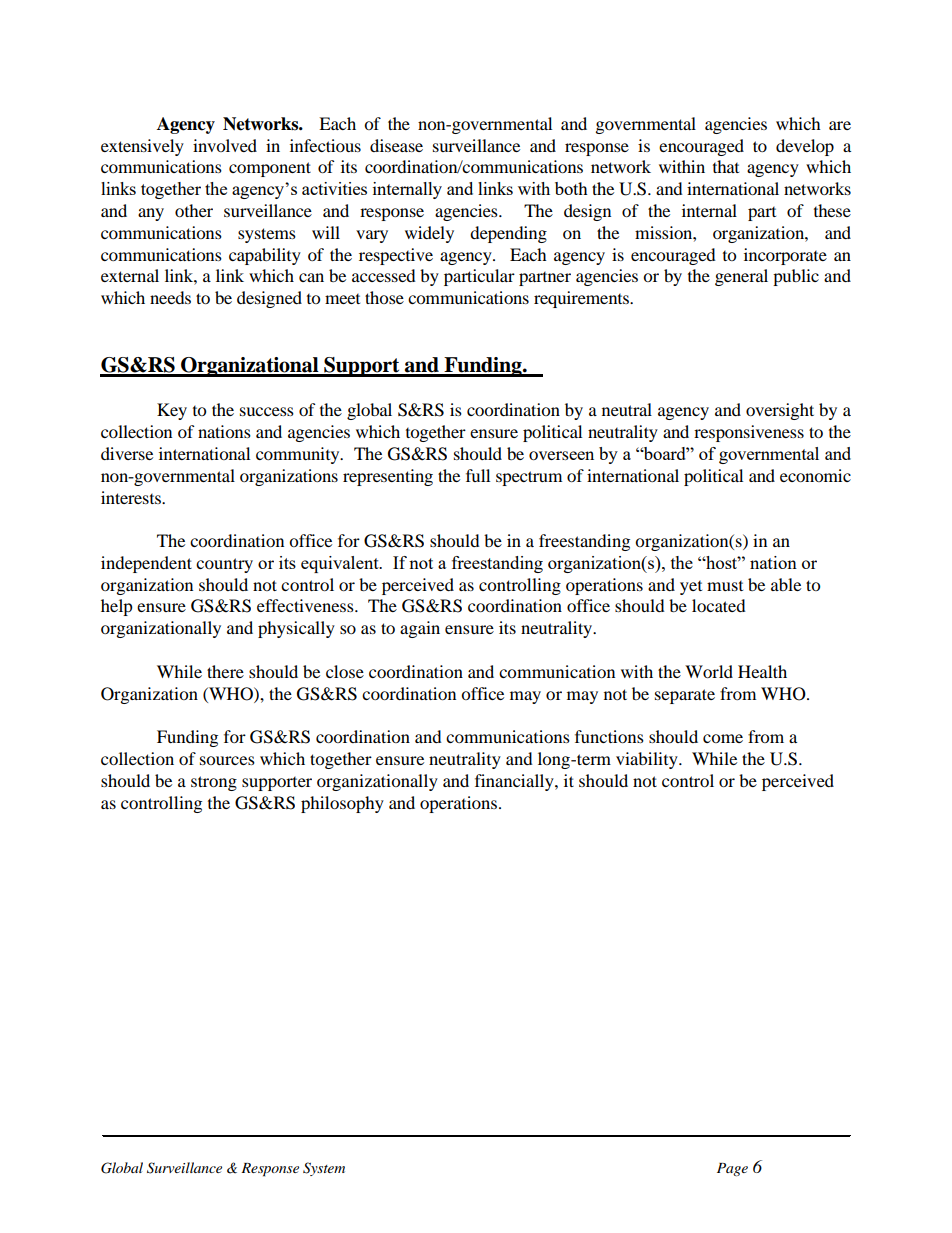  What do you see at coordinates (225, 145) in the page?
I see `involved` at bounding box center [225, 145].
